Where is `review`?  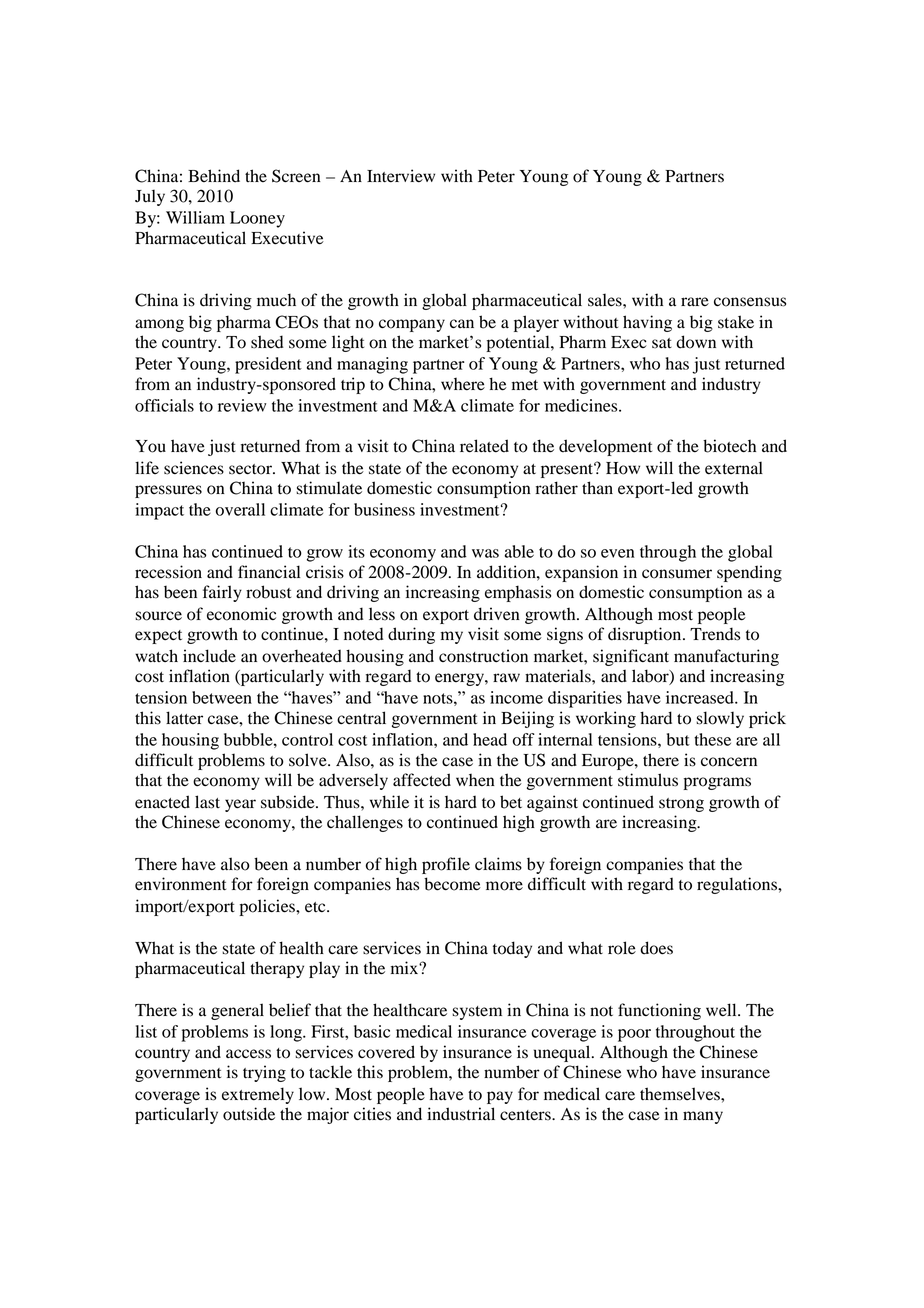 review is located at coordinates (242, 405).
